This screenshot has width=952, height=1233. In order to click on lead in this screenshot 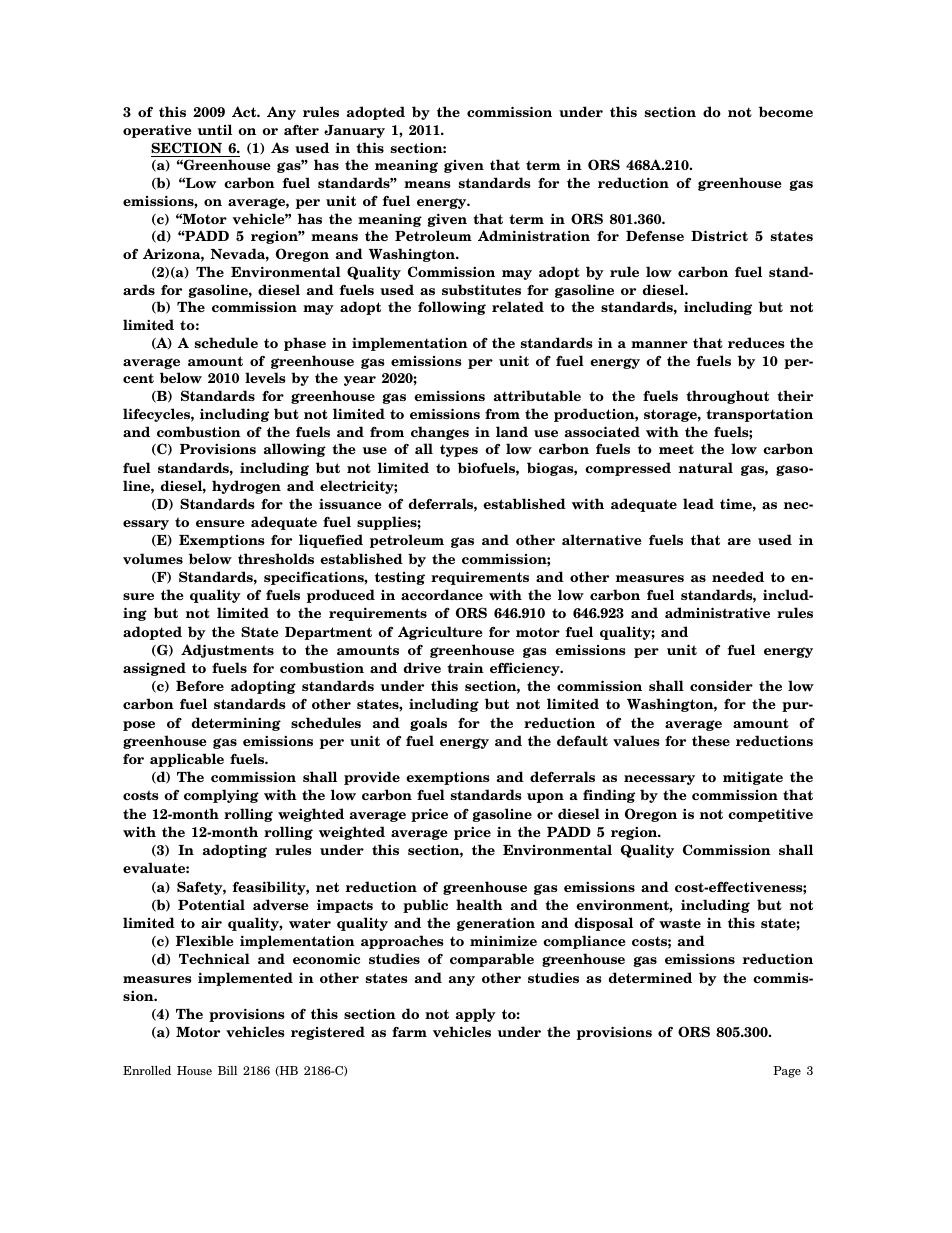, I will do `click(698, 503)`.
